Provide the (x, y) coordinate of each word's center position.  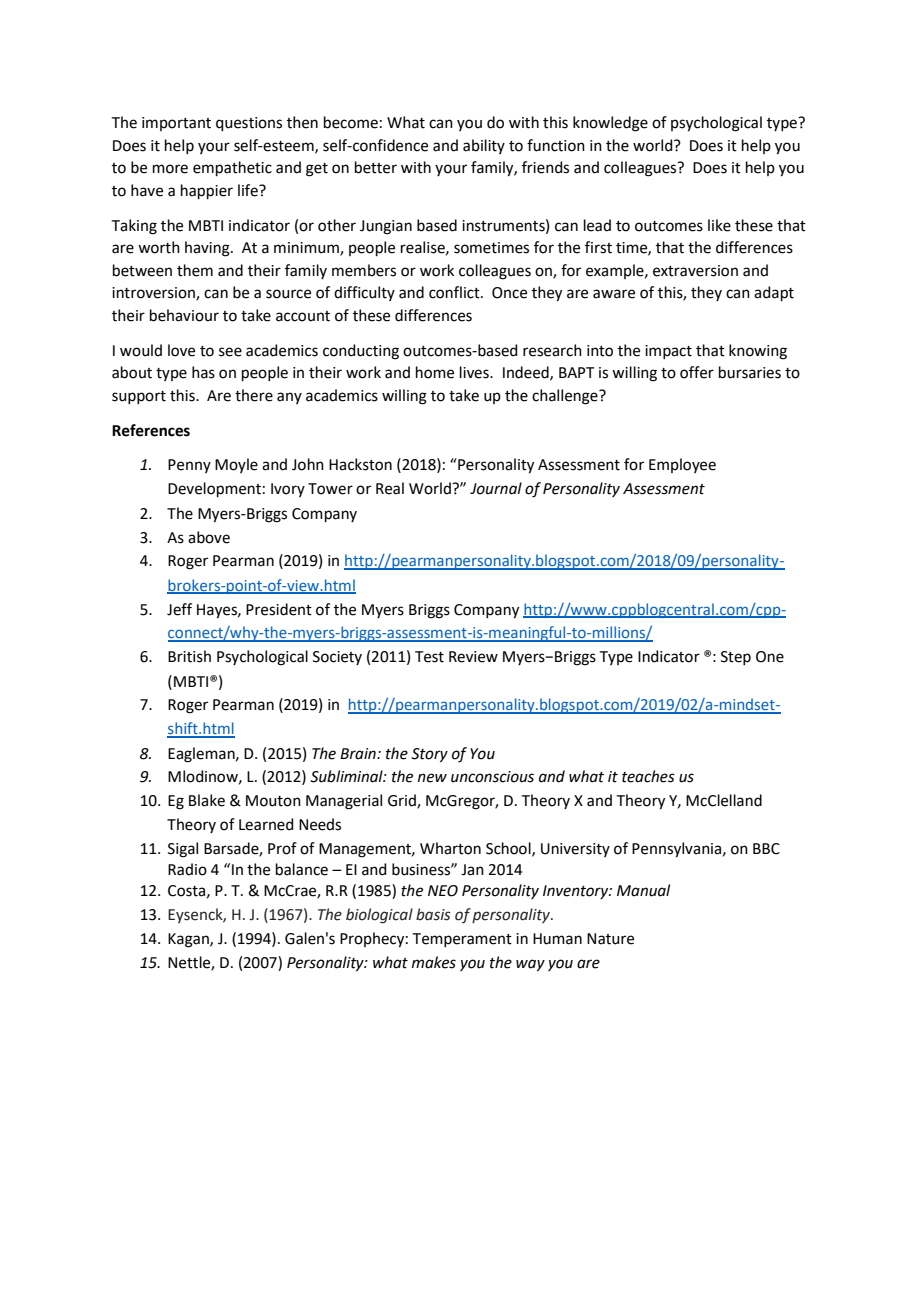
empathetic (232, 168)
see (230, 352)
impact (668, 352)
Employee (682, 465)
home (435, 372)
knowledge (610, 124)
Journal (496, 488)
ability (484, 146)
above (209, 537)
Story (429, 755)
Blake (207, 800)
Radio (187, 869)
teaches (648, 776)
